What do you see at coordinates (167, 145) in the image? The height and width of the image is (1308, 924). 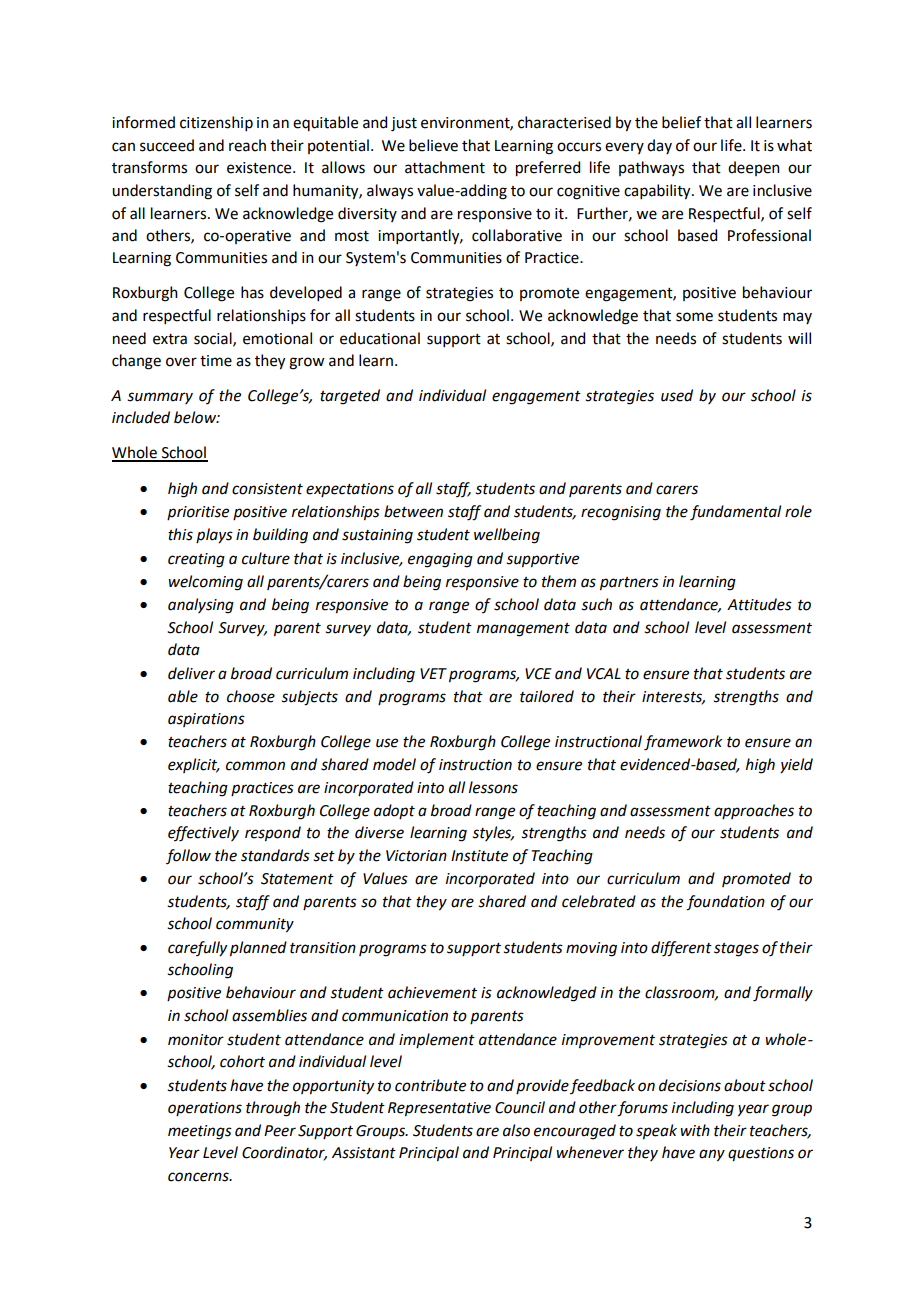 I see `succeed` at bounding box center [167, 145].
